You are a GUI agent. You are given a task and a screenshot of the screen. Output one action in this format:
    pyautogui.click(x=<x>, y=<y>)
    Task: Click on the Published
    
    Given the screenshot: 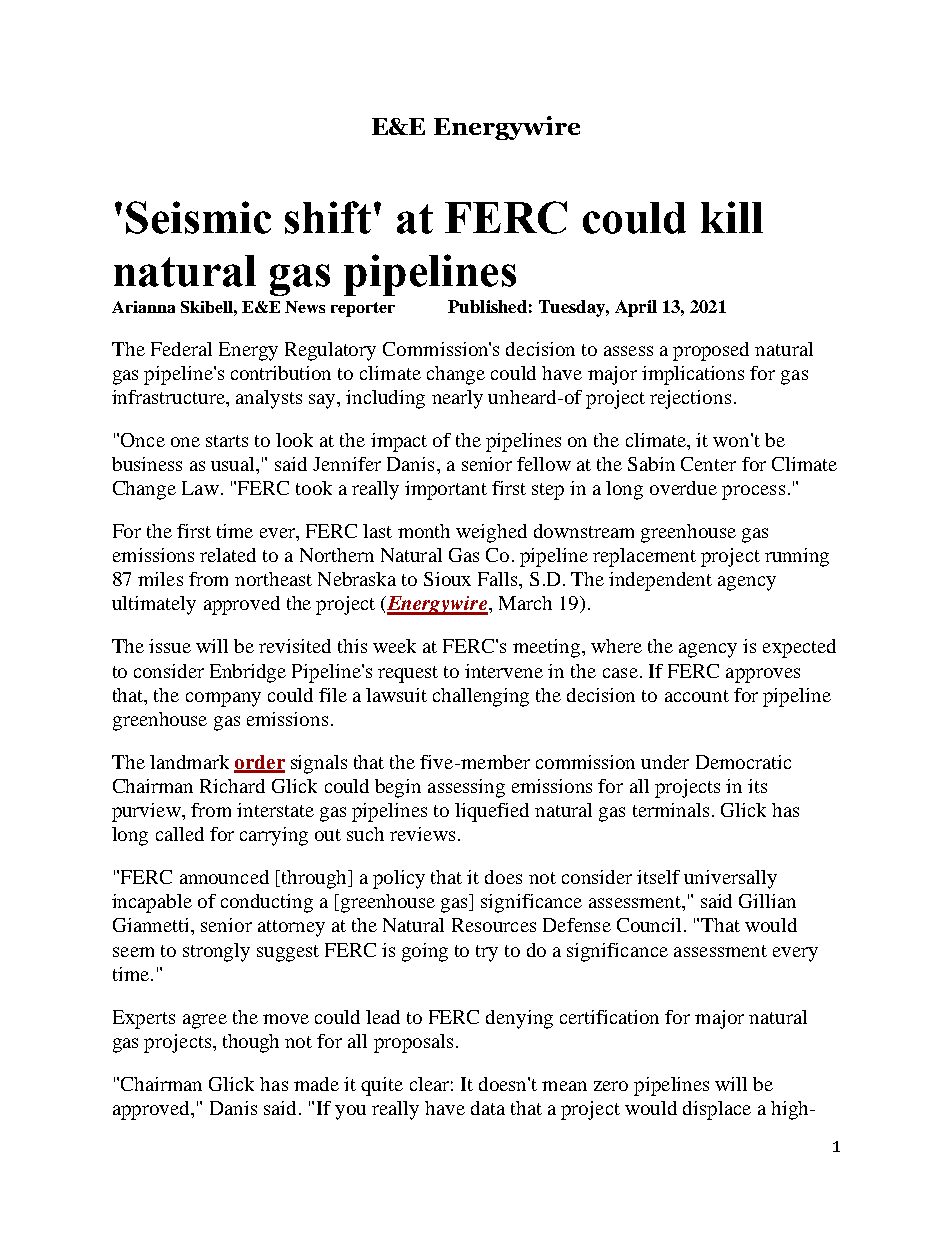 What is the action you would take?
    pyautogui.click(x=487, y=306)
